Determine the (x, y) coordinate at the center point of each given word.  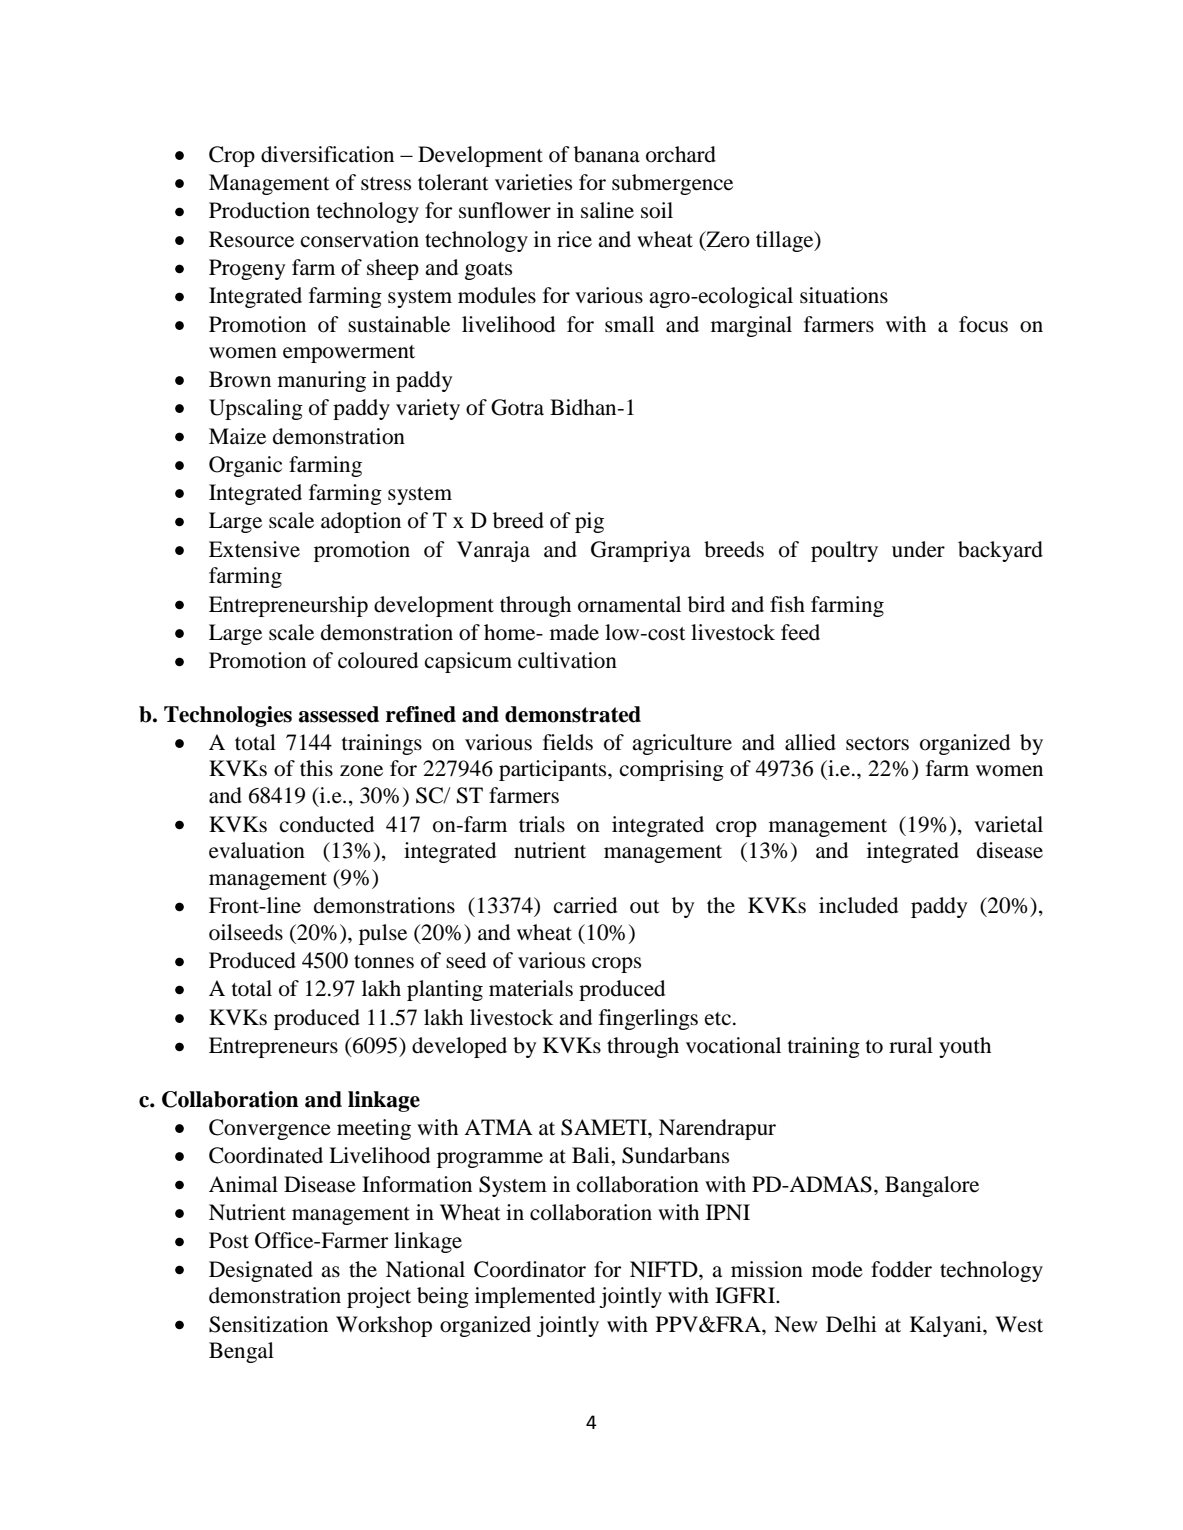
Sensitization (268, 1324)
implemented (535, 1297)
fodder (901, 1269)
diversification (327, 154)
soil (657, 210)
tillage (786, 241)
